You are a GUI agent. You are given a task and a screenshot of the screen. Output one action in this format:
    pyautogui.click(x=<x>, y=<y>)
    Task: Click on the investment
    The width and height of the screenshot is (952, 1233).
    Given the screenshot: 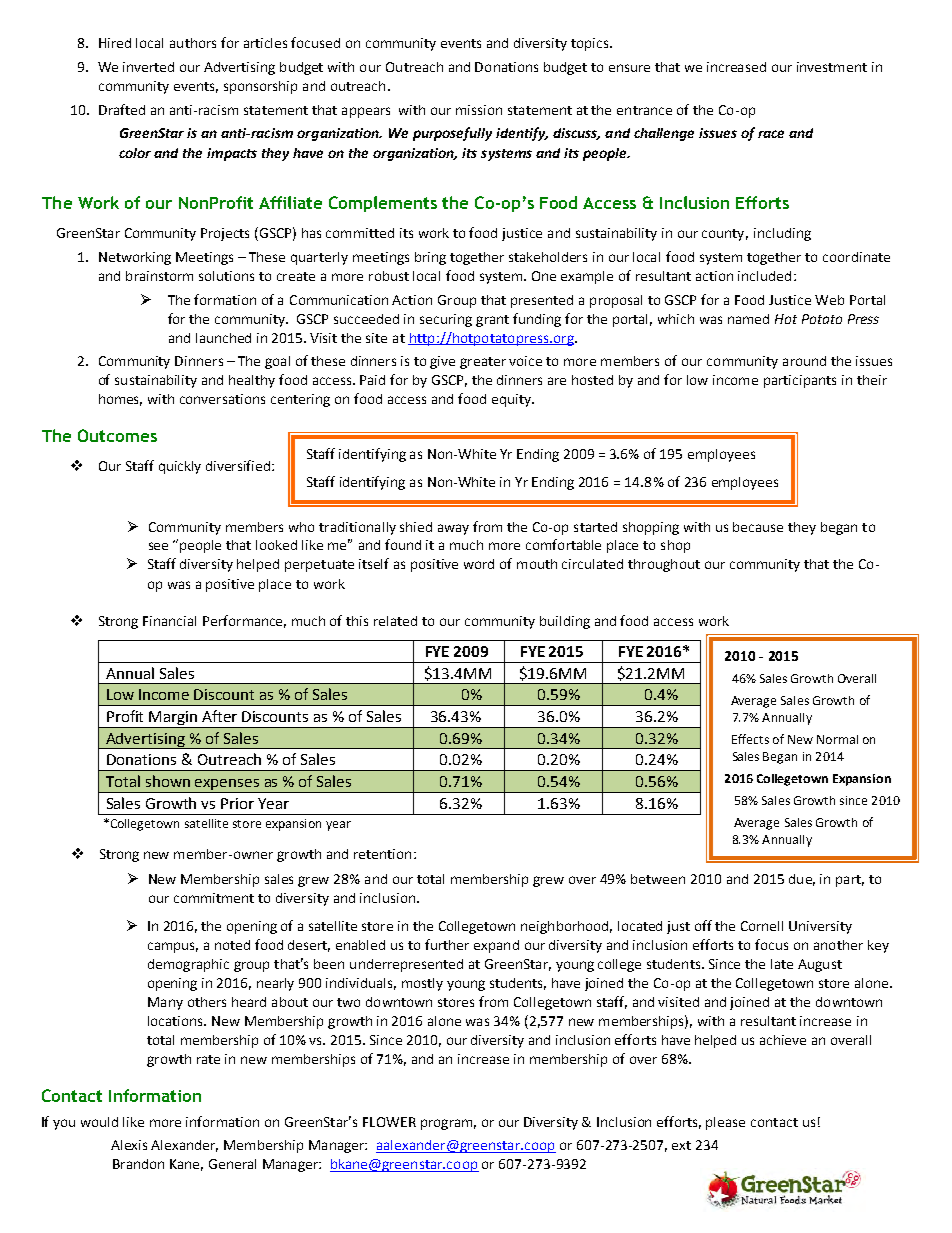 What is the action you would take?
    pyautogui.click(x=832, y=67)
